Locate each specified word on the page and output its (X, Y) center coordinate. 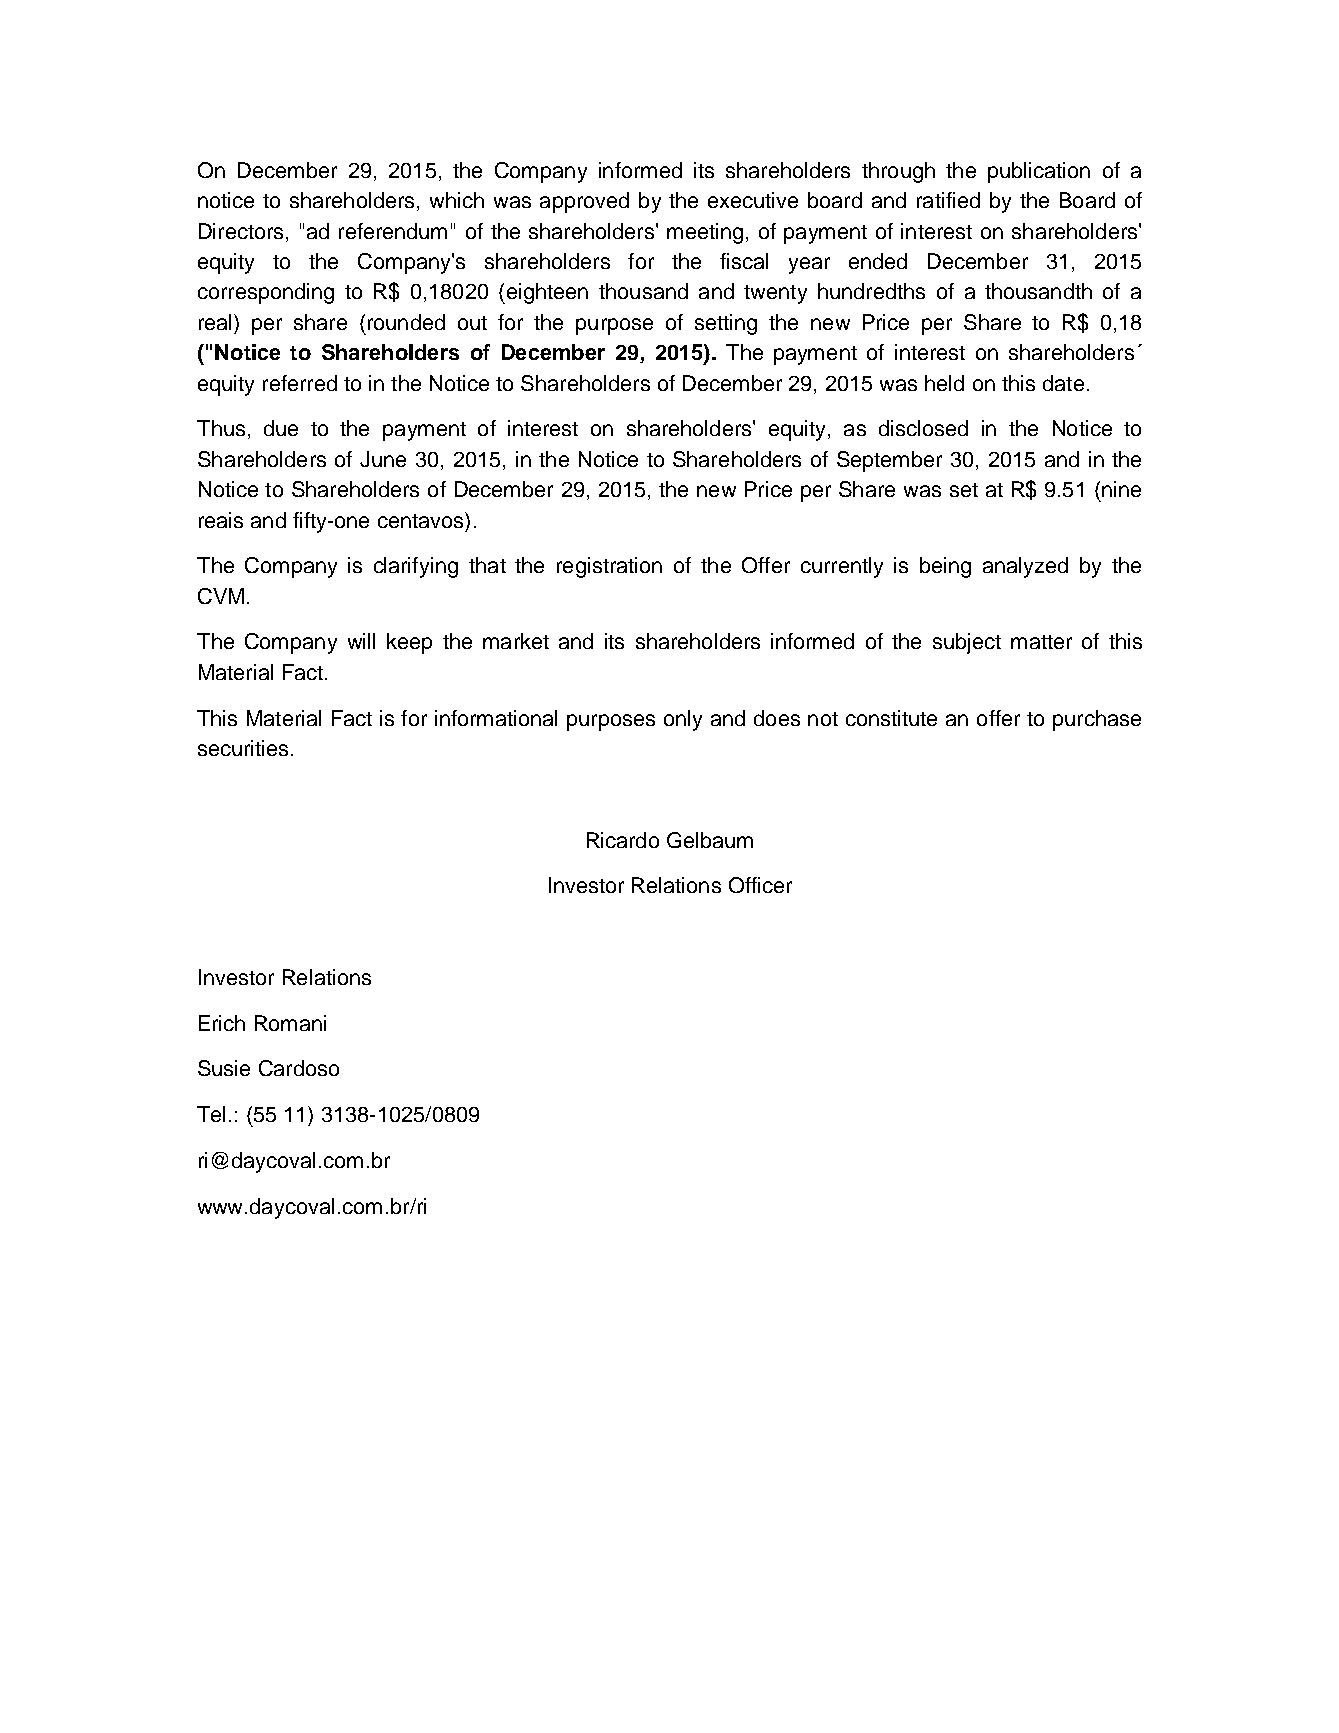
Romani (290, 1023)
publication (1039, 172)
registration (609, 567)
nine (1121, 489)
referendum (393, 231)
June (383, 459)
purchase (1097, 720)
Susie (224, 1068)
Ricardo (623, 840)
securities (243, 748)
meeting (705, 233)
